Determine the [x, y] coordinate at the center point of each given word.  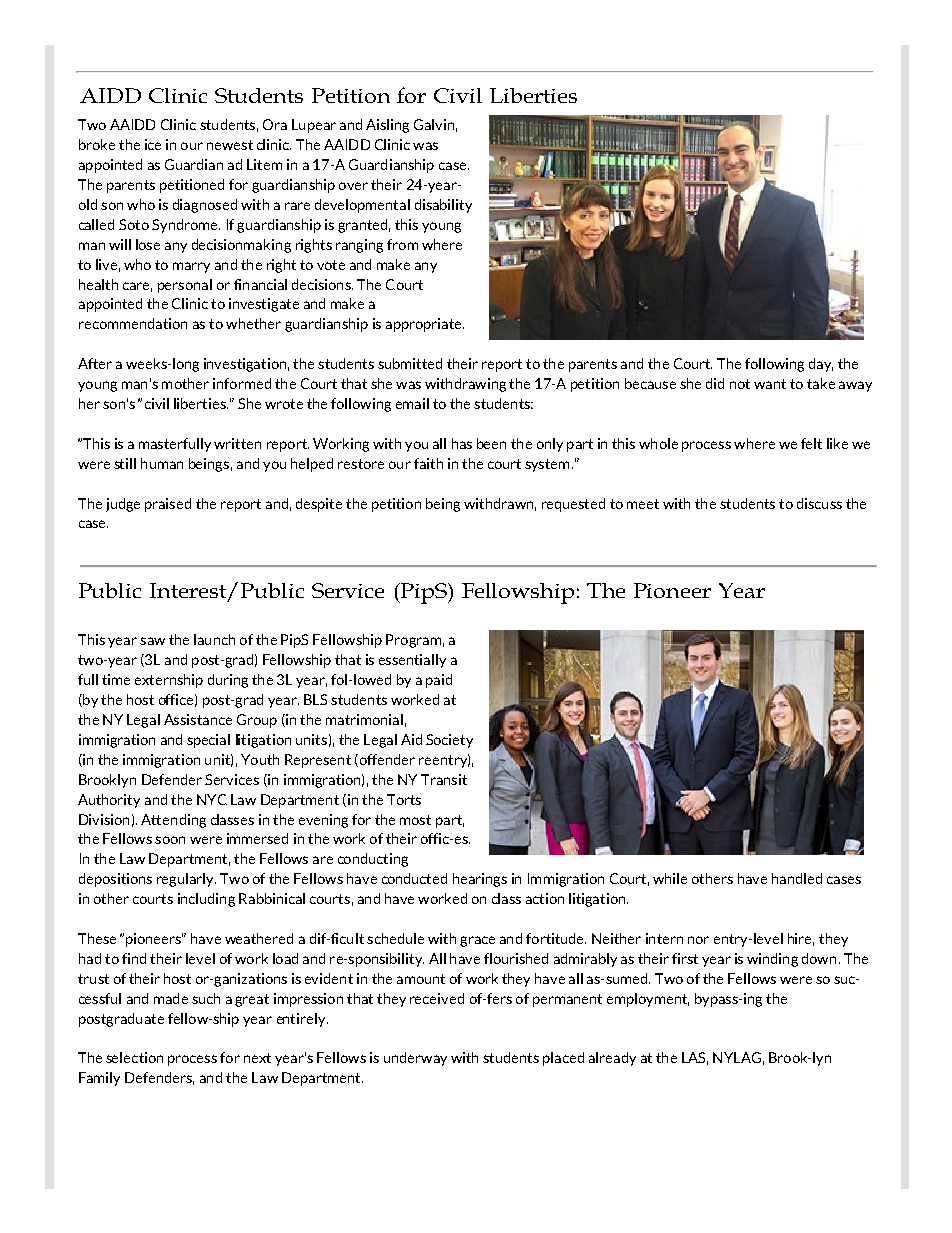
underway [415, 1059]
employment [648, 1000]
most [415, 820]
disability [443, 206]
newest [230, 145]
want [770, 384]
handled [797, 878]
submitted [410, 363]
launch [214, 639]
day [821, 365]
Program [413, 641]
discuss [819, 503]
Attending [173, 821]
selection [134, 1057]
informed [242, 383]
